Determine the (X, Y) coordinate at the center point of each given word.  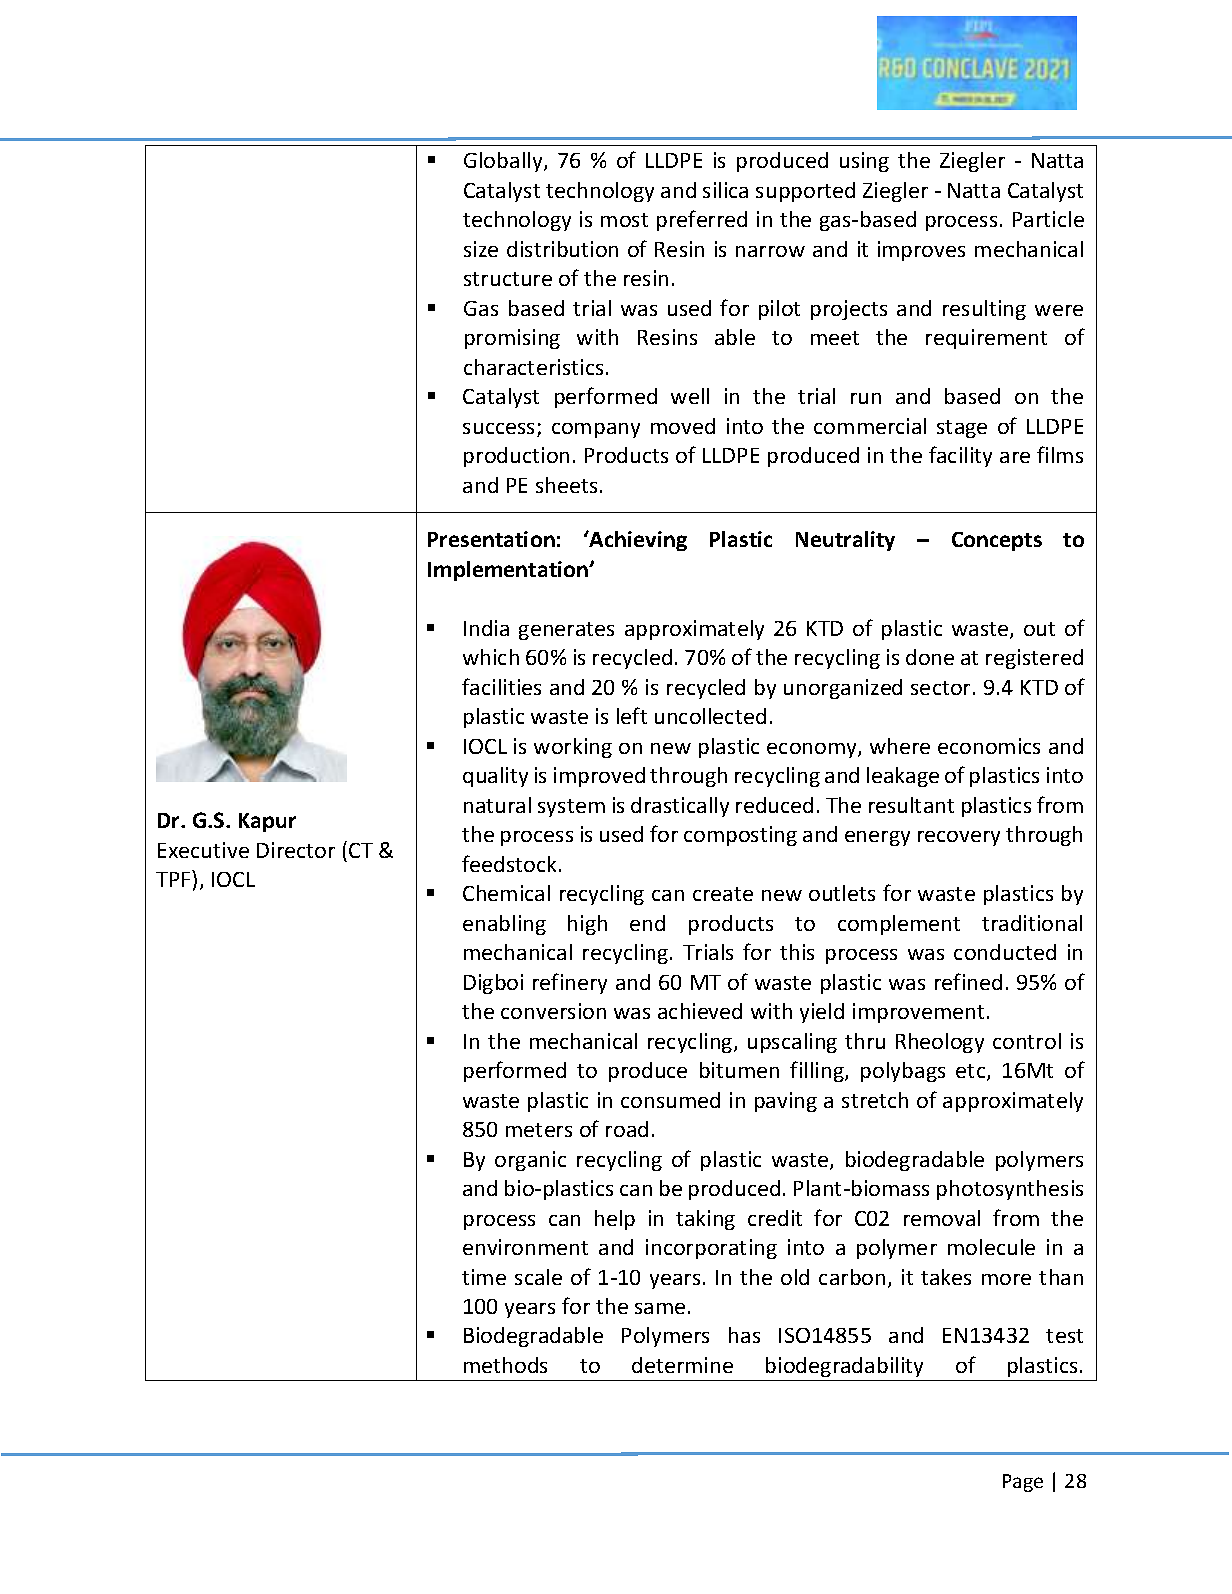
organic (530, 1161)
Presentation (491, 539)
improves (921, 251)
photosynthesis (1010, 1190)
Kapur (267, 822)
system (571, 808)
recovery (959, 838)
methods (505, 1365)
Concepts (997, 541)
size (481, 249)
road (627, 1129)
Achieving (637, 541)
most (624, 220)
